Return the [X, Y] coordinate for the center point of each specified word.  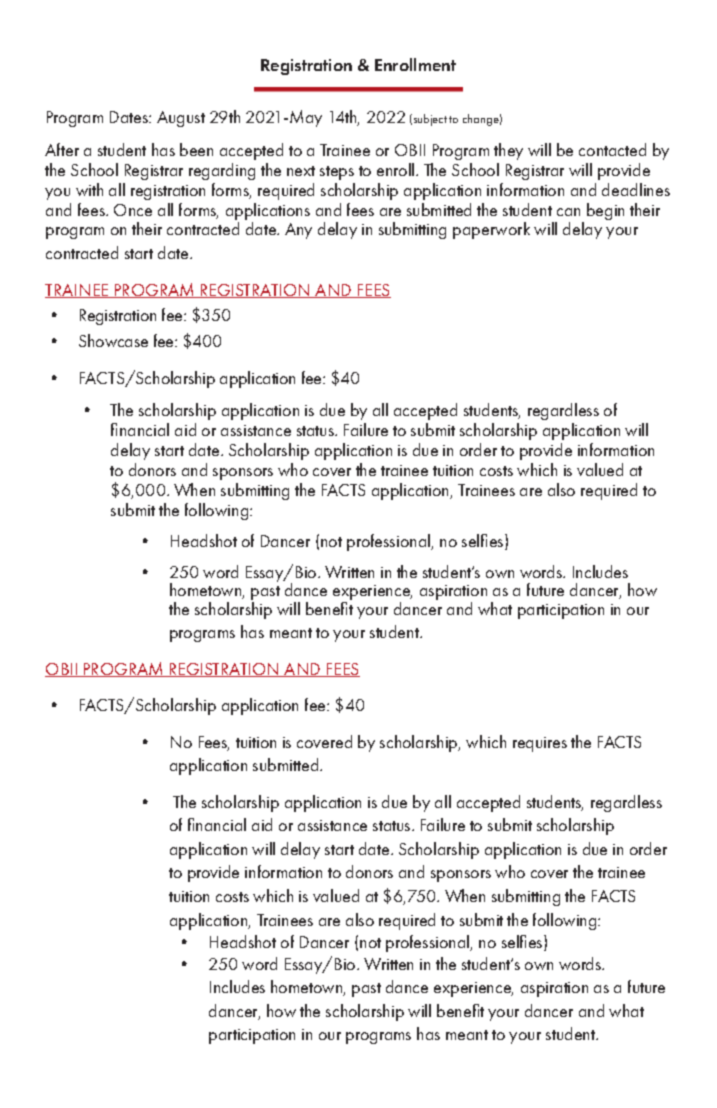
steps [337, 173]
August [181, 119]
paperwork [491, 230]
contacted [612, 149]
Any [298, 231]
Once [133, 210]
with [89, 189]
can [568, 212]
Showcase [113, 340]
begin [605, 211]
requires [540, 744]
